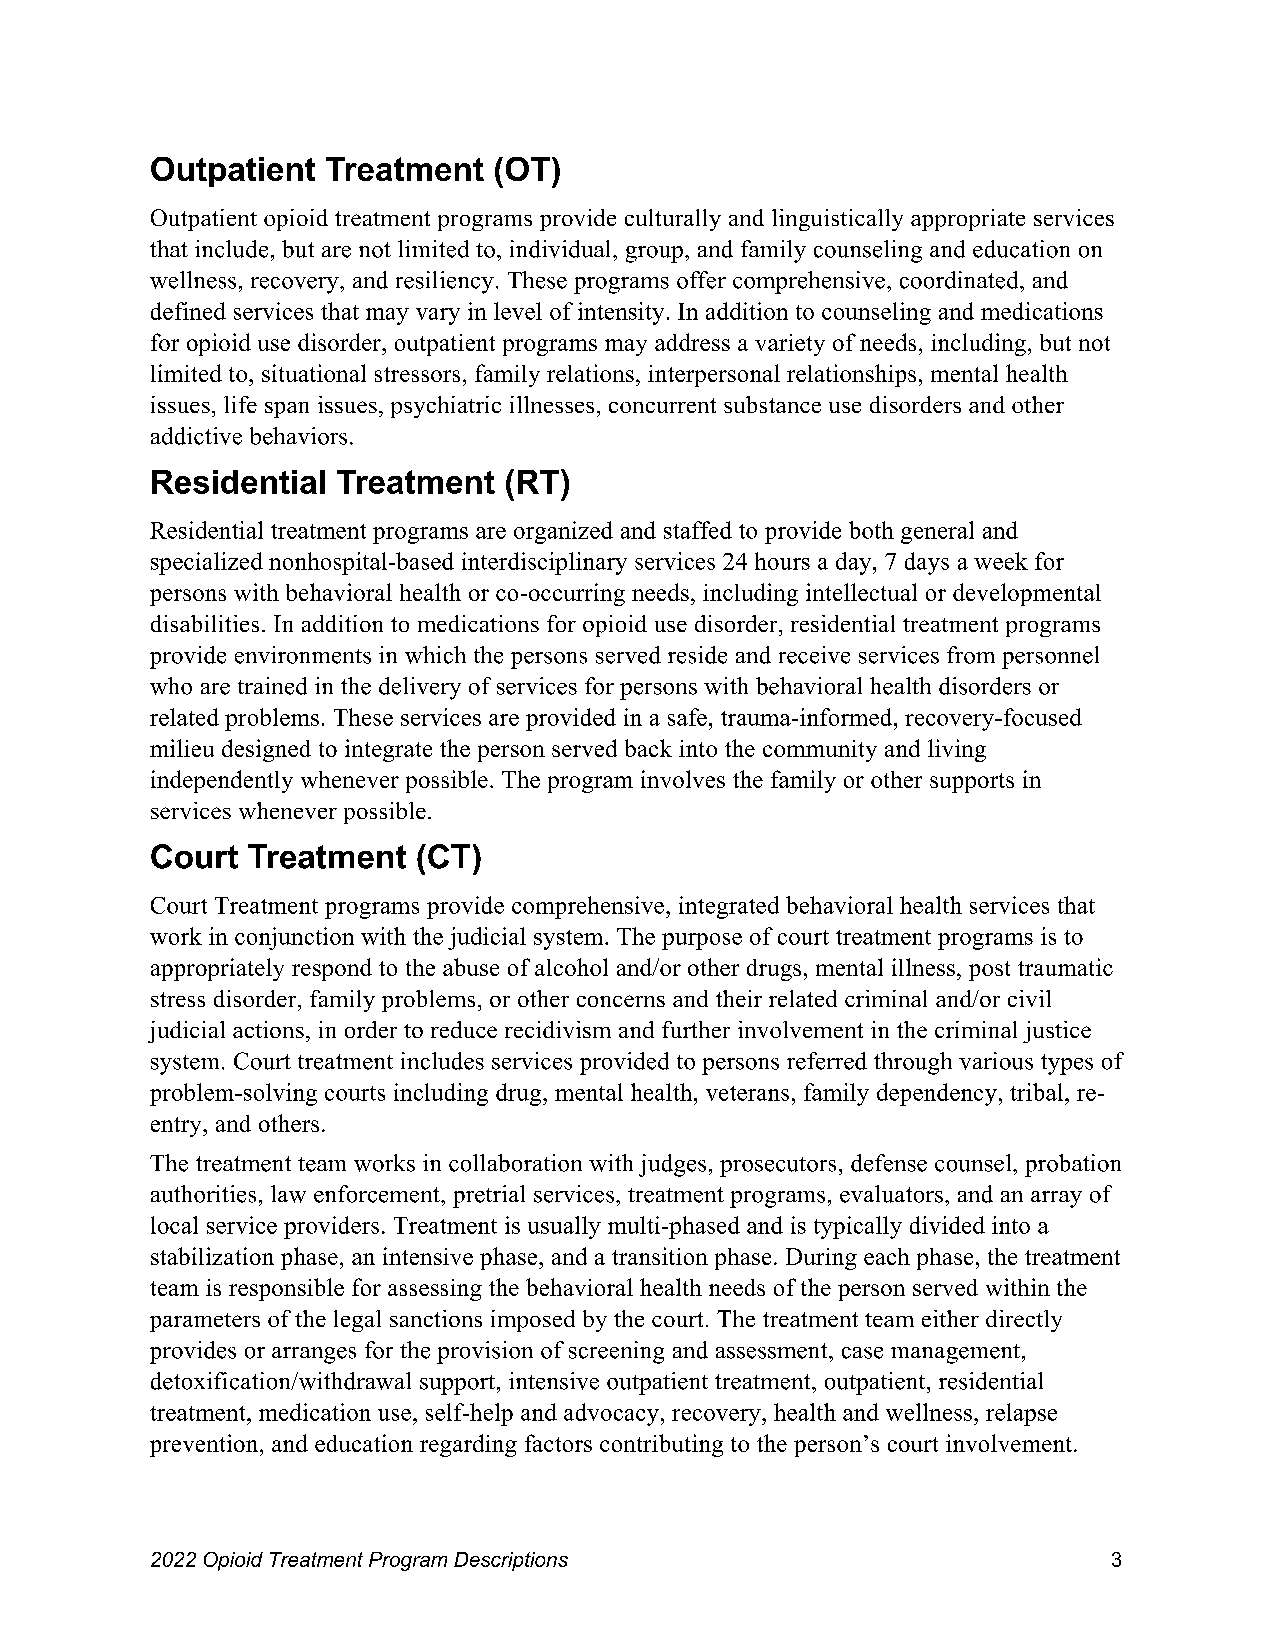 This screenshot has height=1646, width=1272. I want to click on back, so click(648, 748).
